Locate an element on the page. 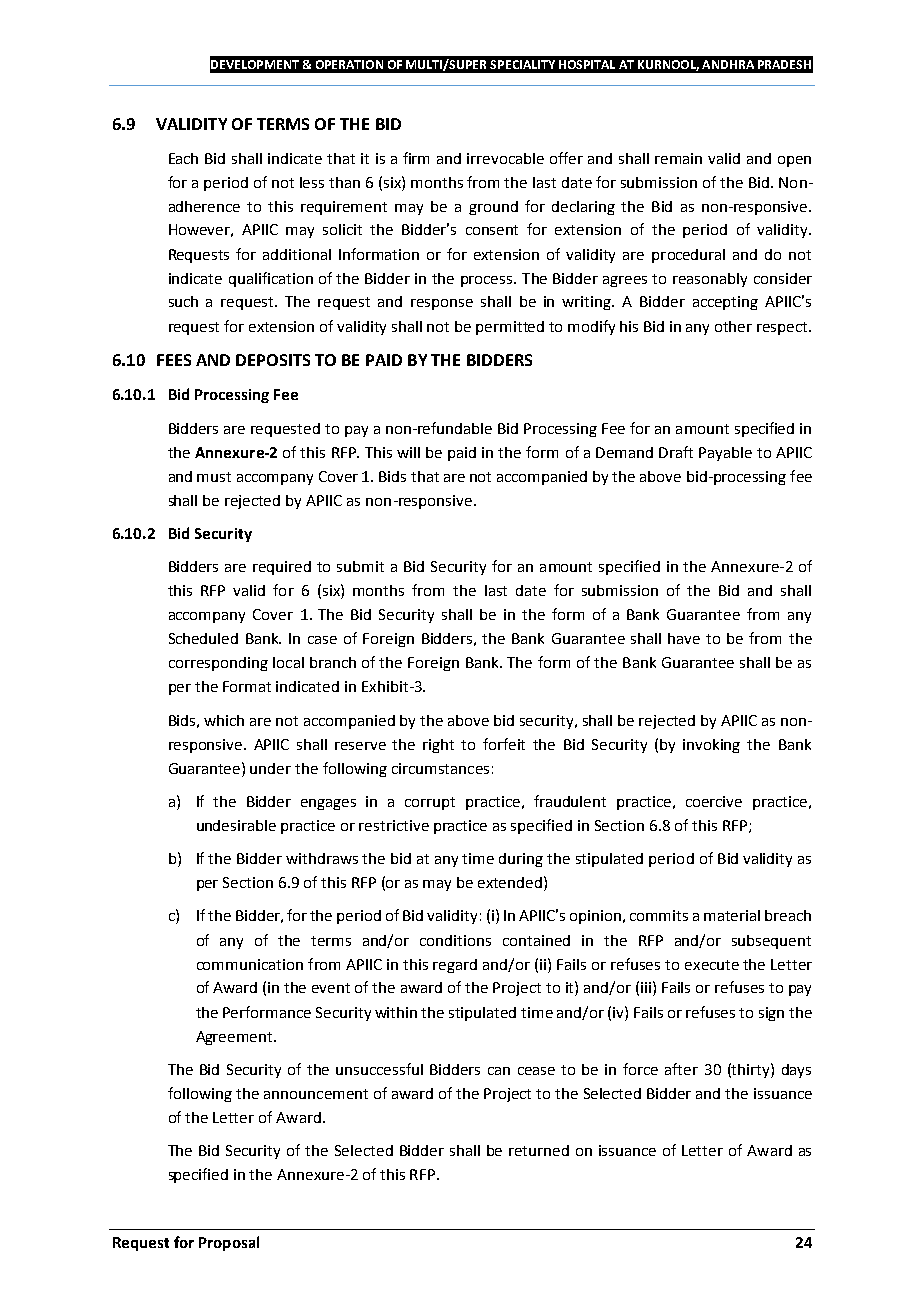 The height and width of the document is (1308, 924). corresponding is located at coordinates (218, 664).
